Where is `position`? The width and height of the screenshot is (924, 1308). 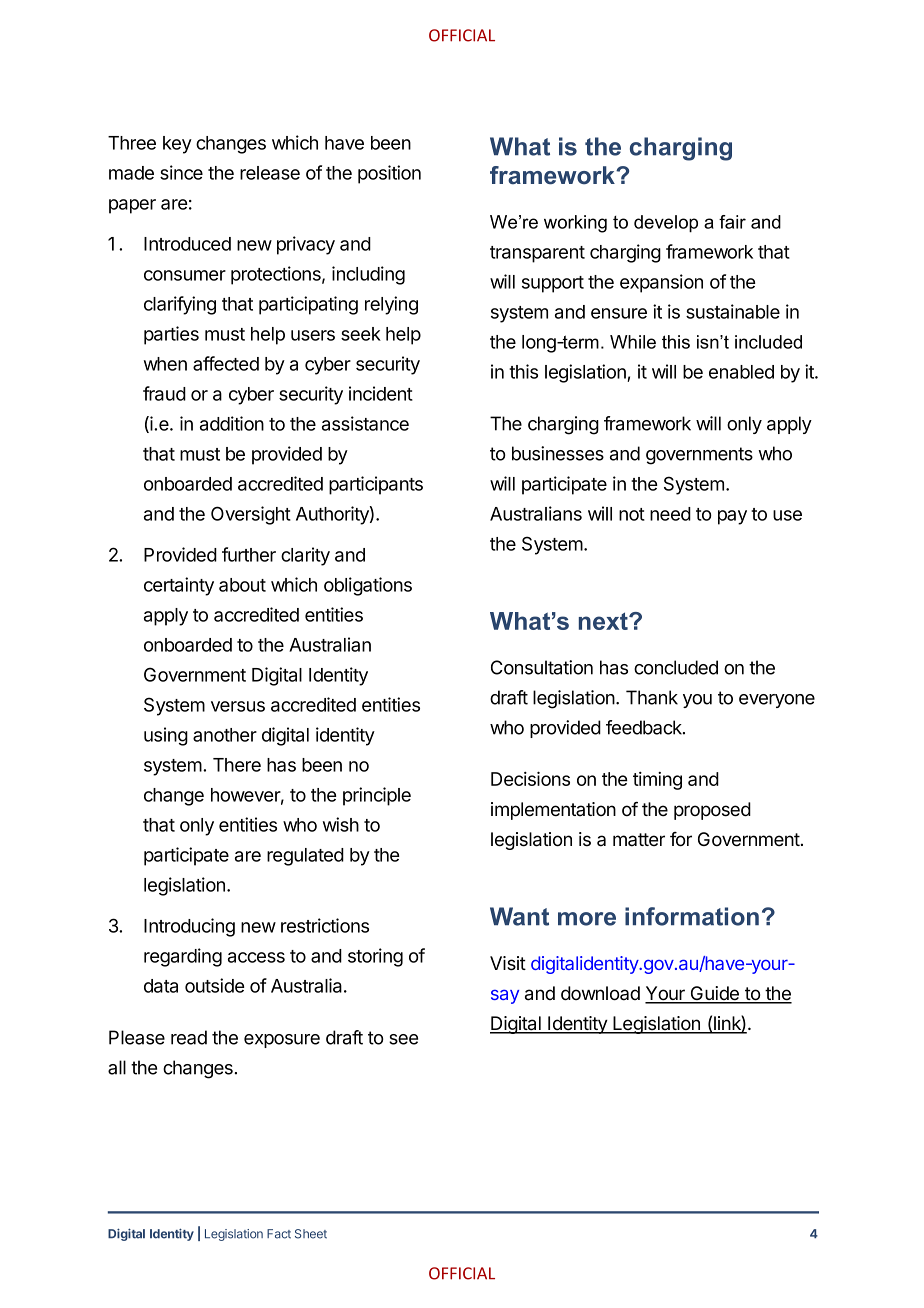
position is located at coordinates (389, 174).
